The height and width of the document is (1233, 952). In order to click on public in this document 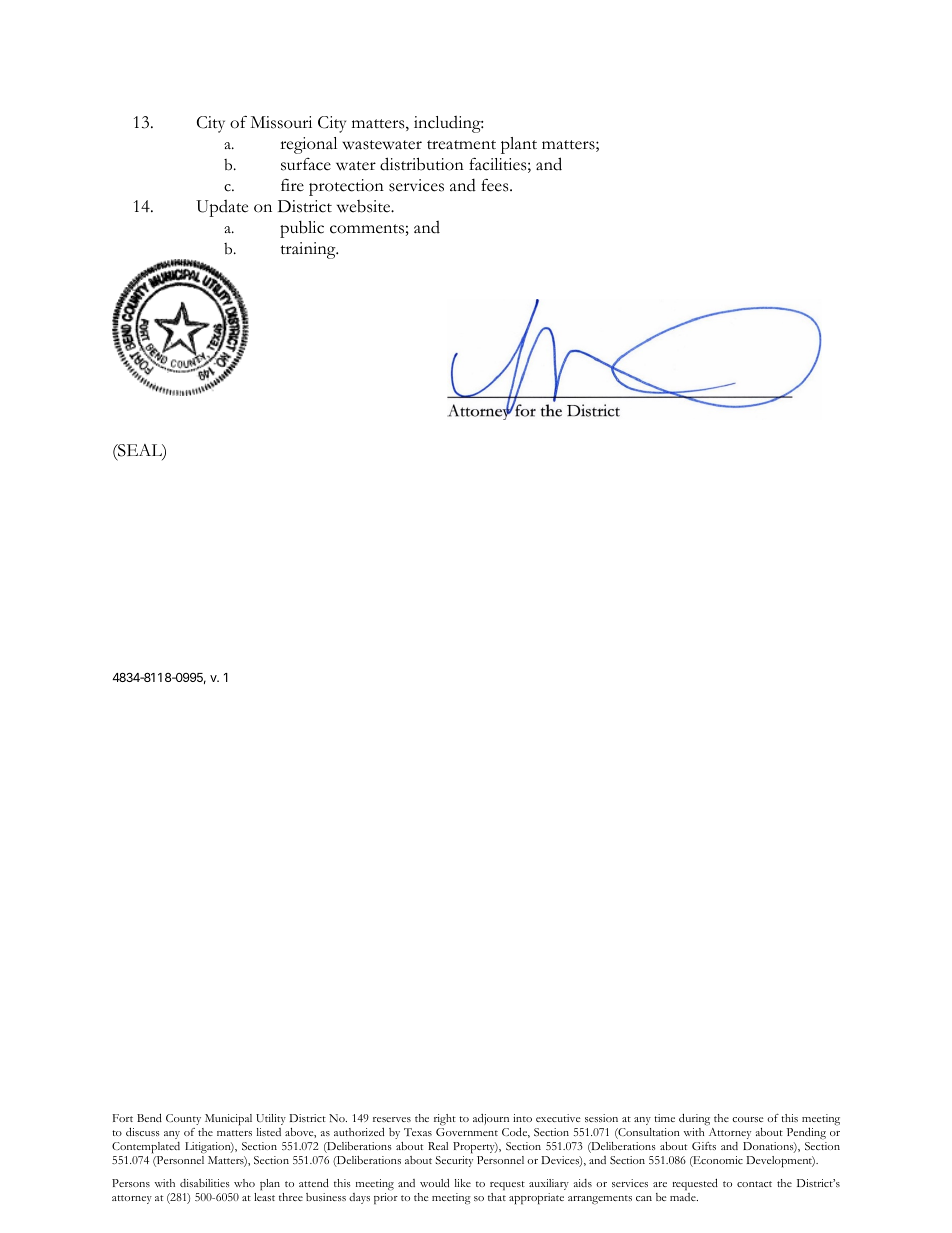, I will do `click(302, 229)`.
